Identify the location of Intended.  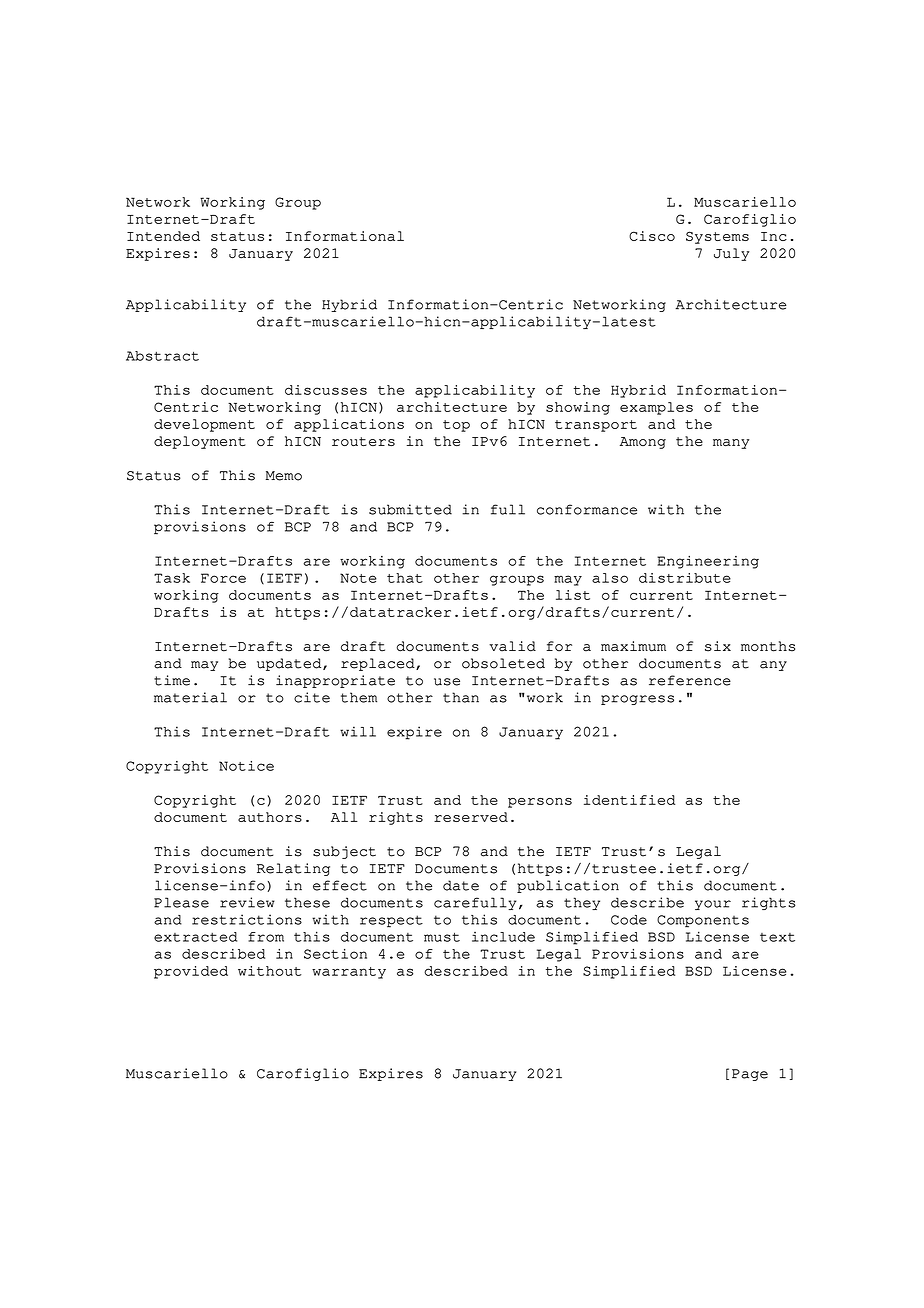
(163, 236).
